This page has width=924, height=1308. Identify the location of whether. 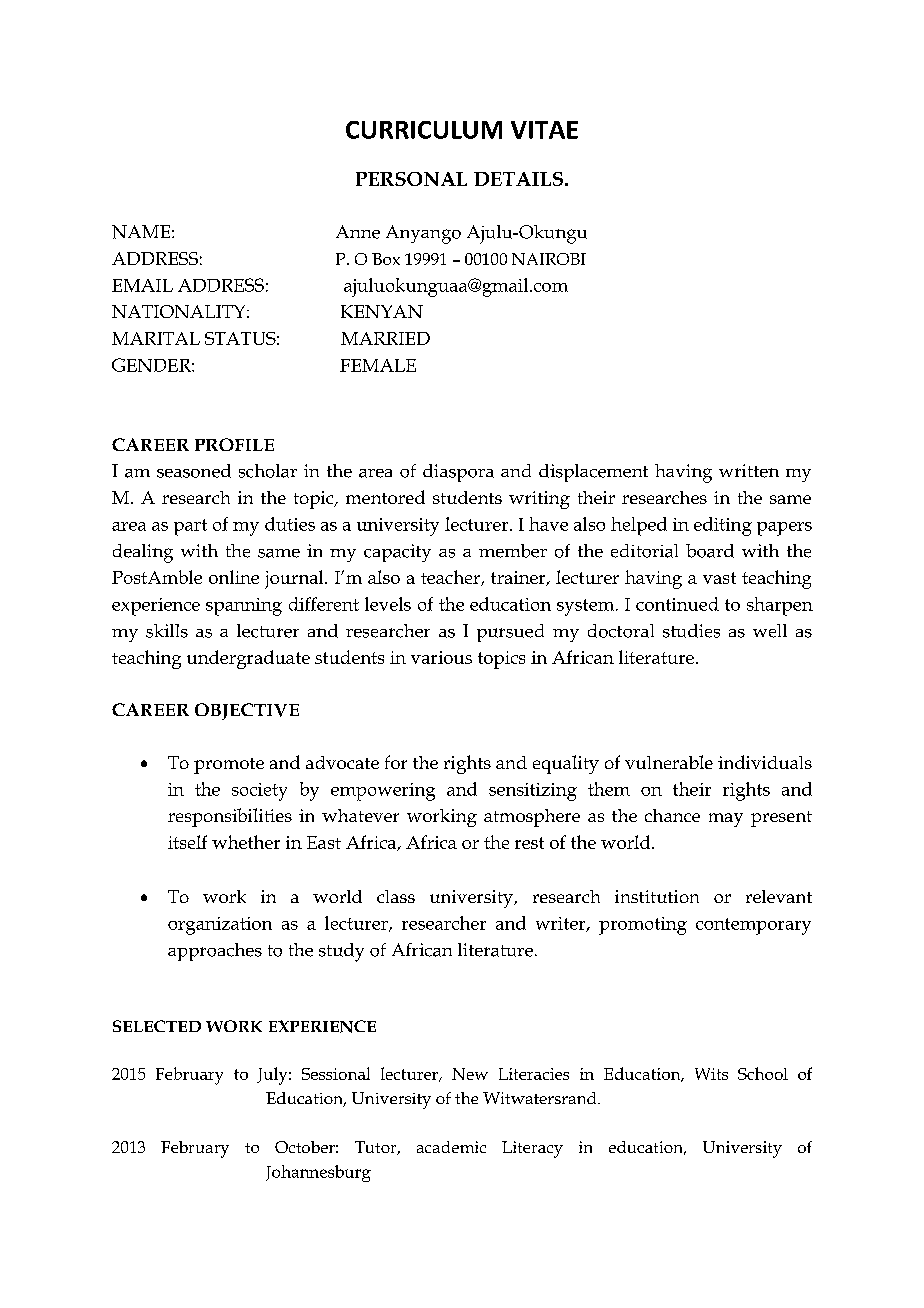
(246, 842).
